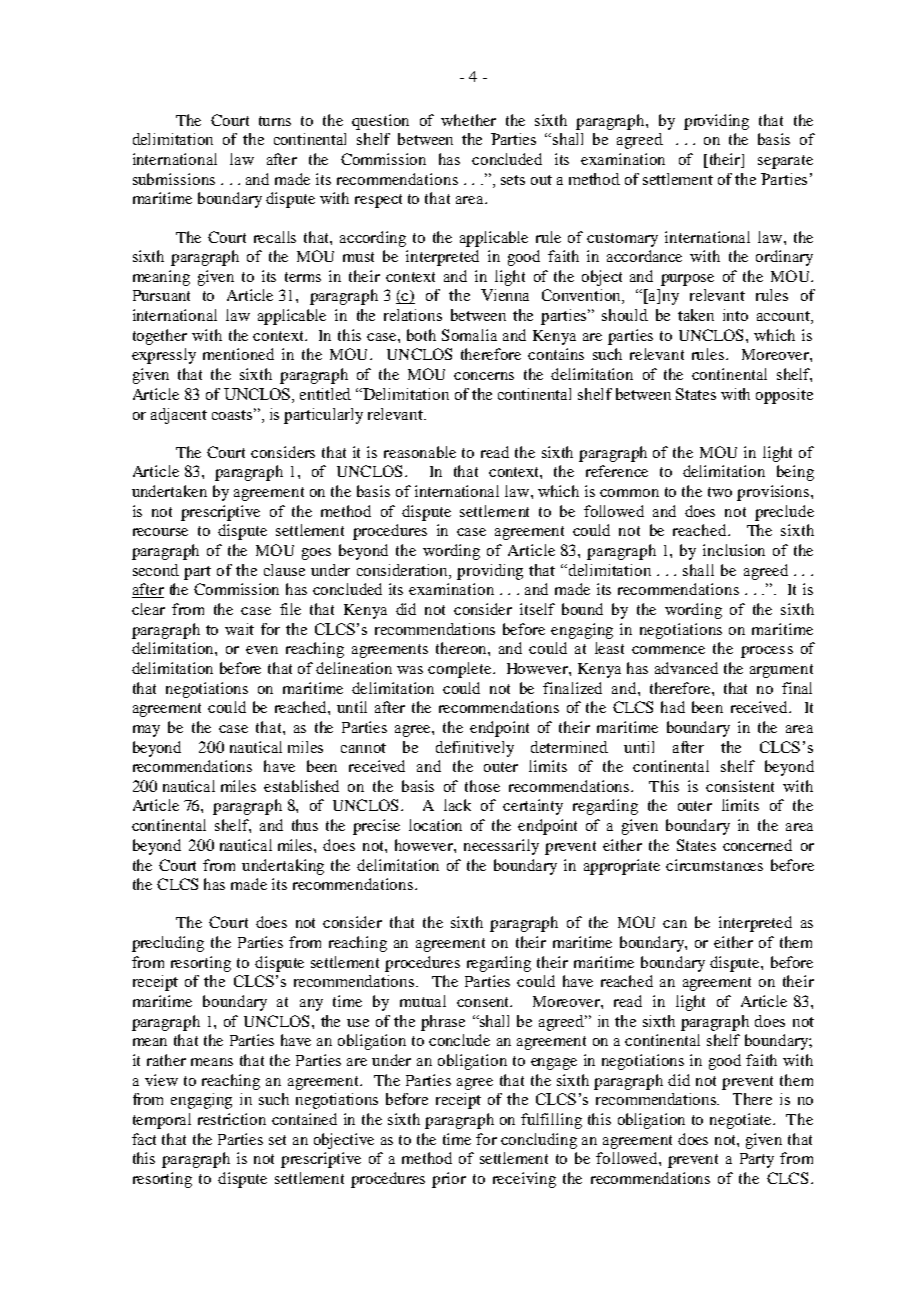  Describe the element at coordinates (449, 1180) in the page. I see `prior` at that location.
